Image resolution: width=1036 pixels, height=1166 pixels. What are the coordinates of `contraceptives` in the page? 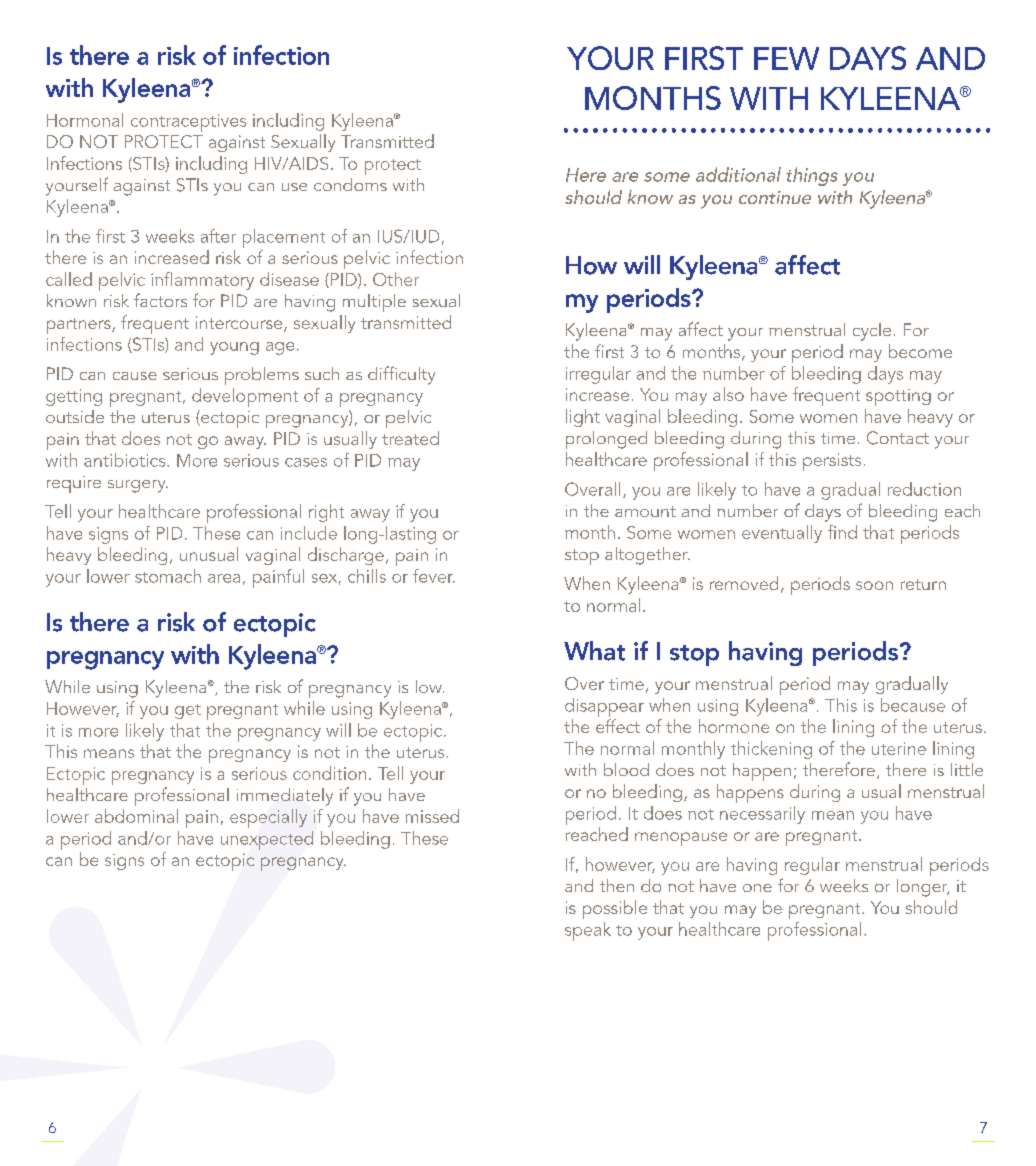 It's located at (188, 123).
